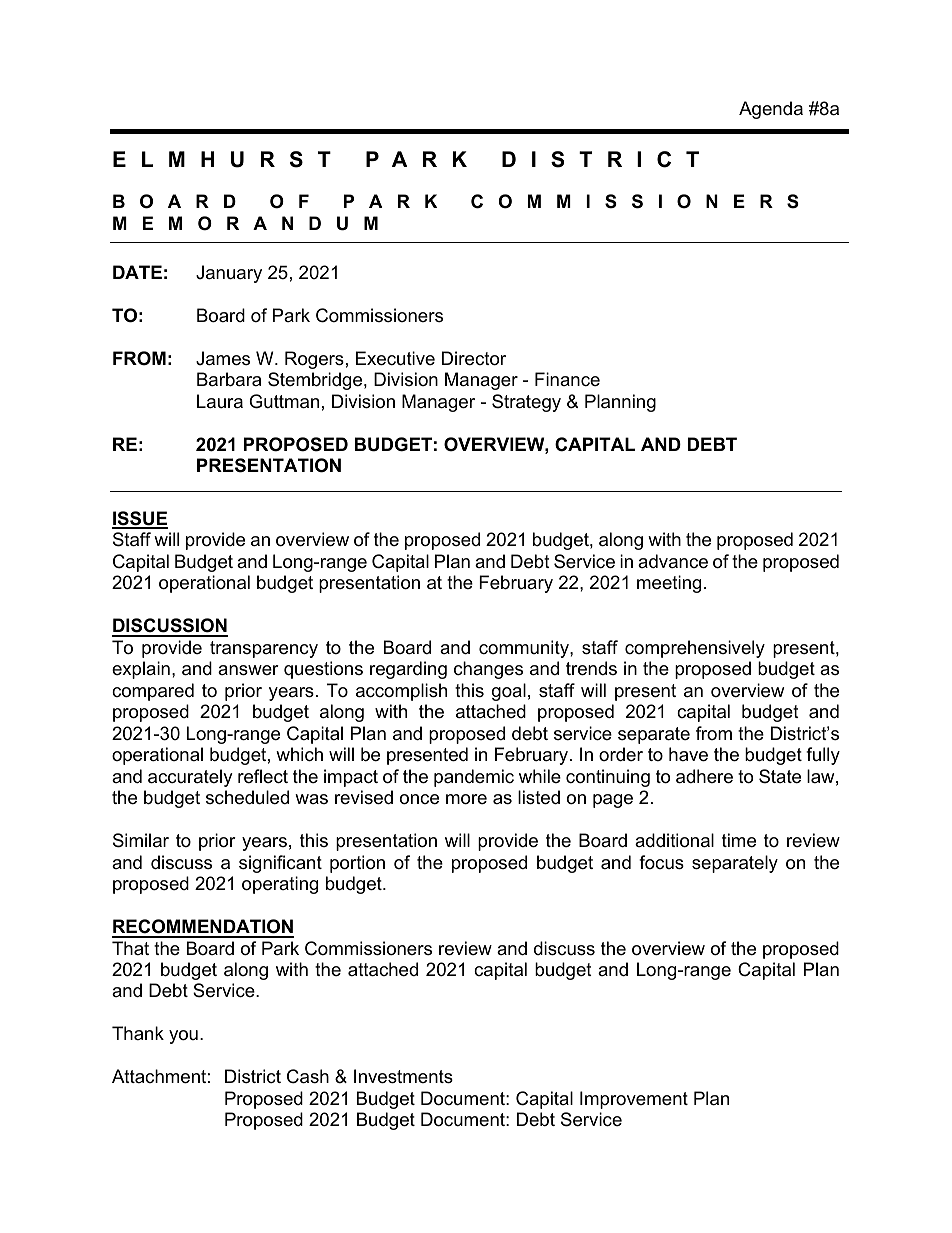 This page has height=1233, width=952. I want to click on adhere, so click(704, 776).
